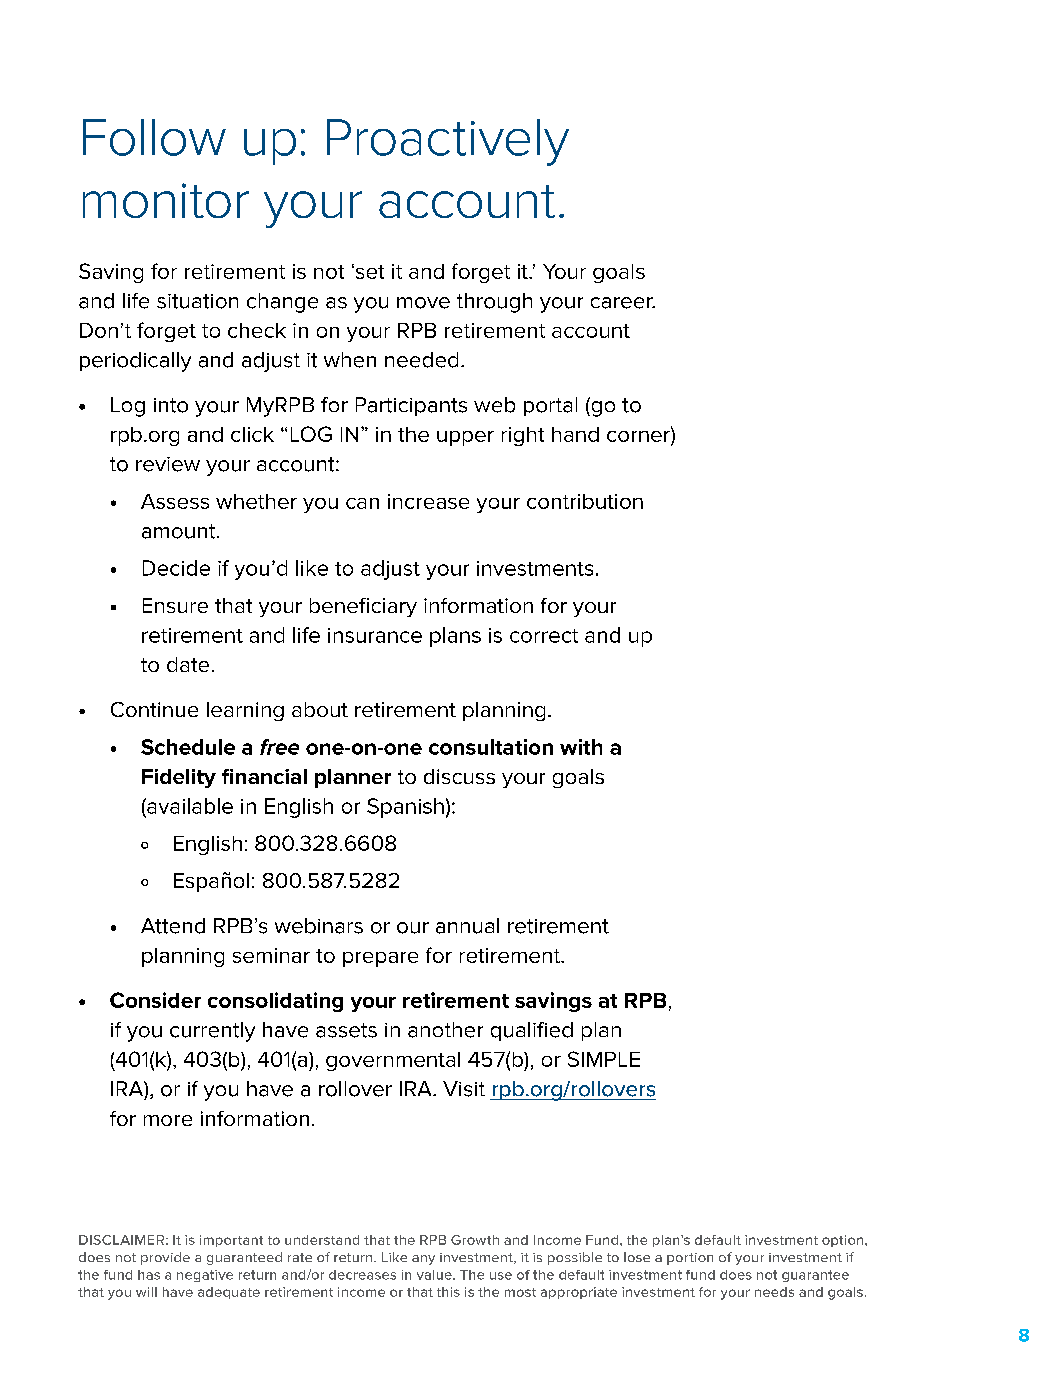  I want to click on monitor, so click(166, 200).
